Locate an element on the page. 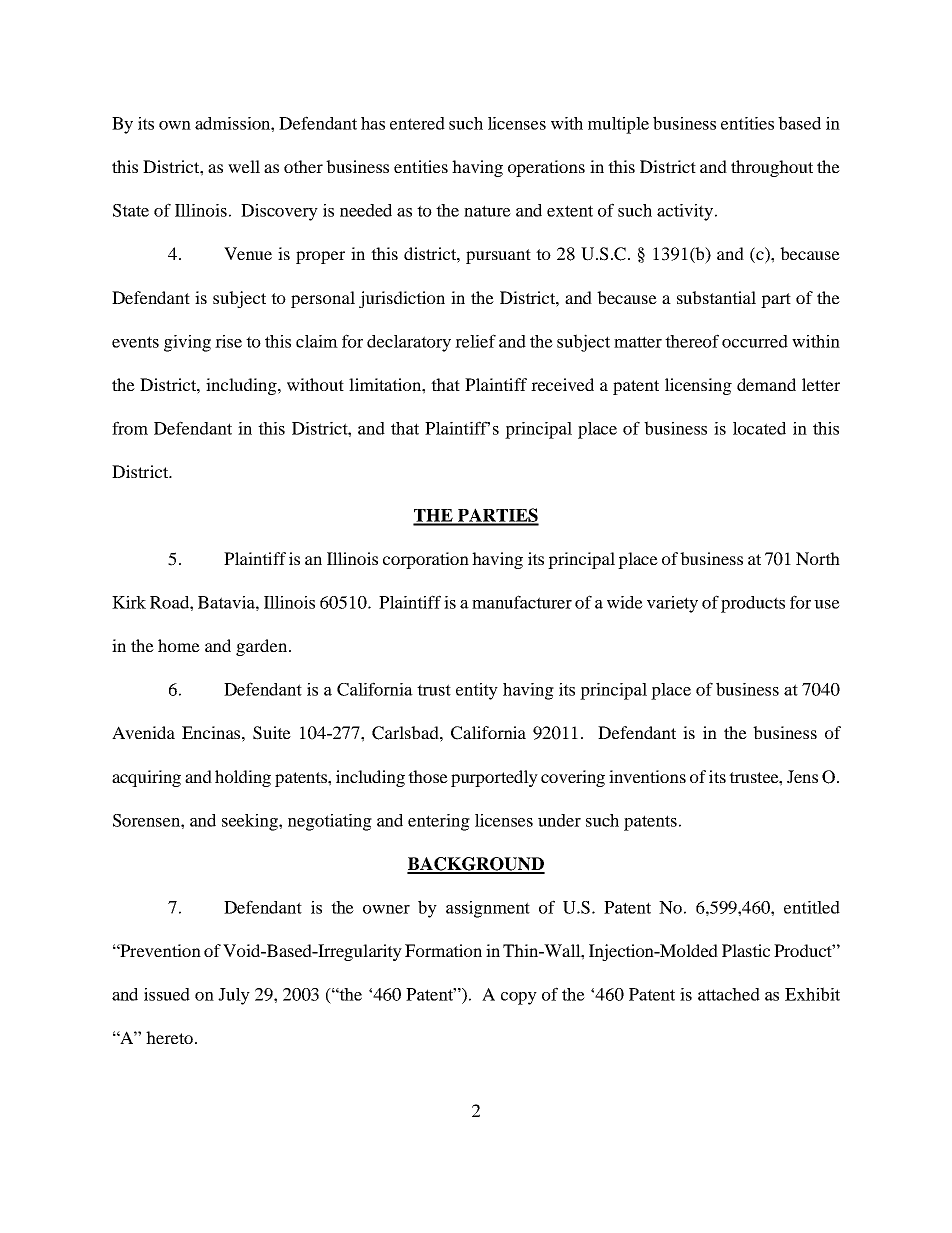 The height and width of the page is (1233, 952). purportedly is located at coordinates (494, 778).
